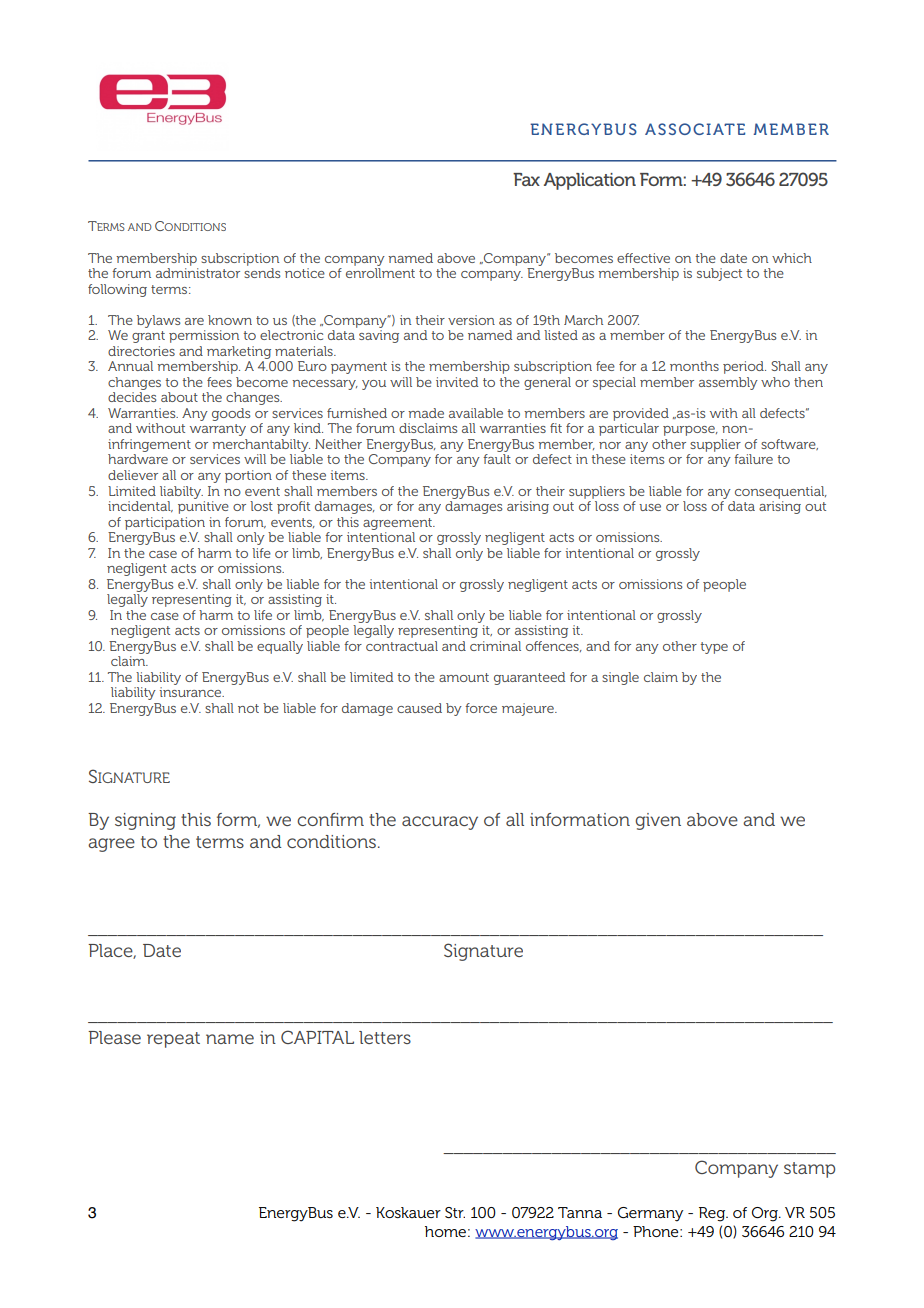  What do you see at coordinates (173, 1040) in the document?
I see `repeat` at bounding box center [173, 1040].
